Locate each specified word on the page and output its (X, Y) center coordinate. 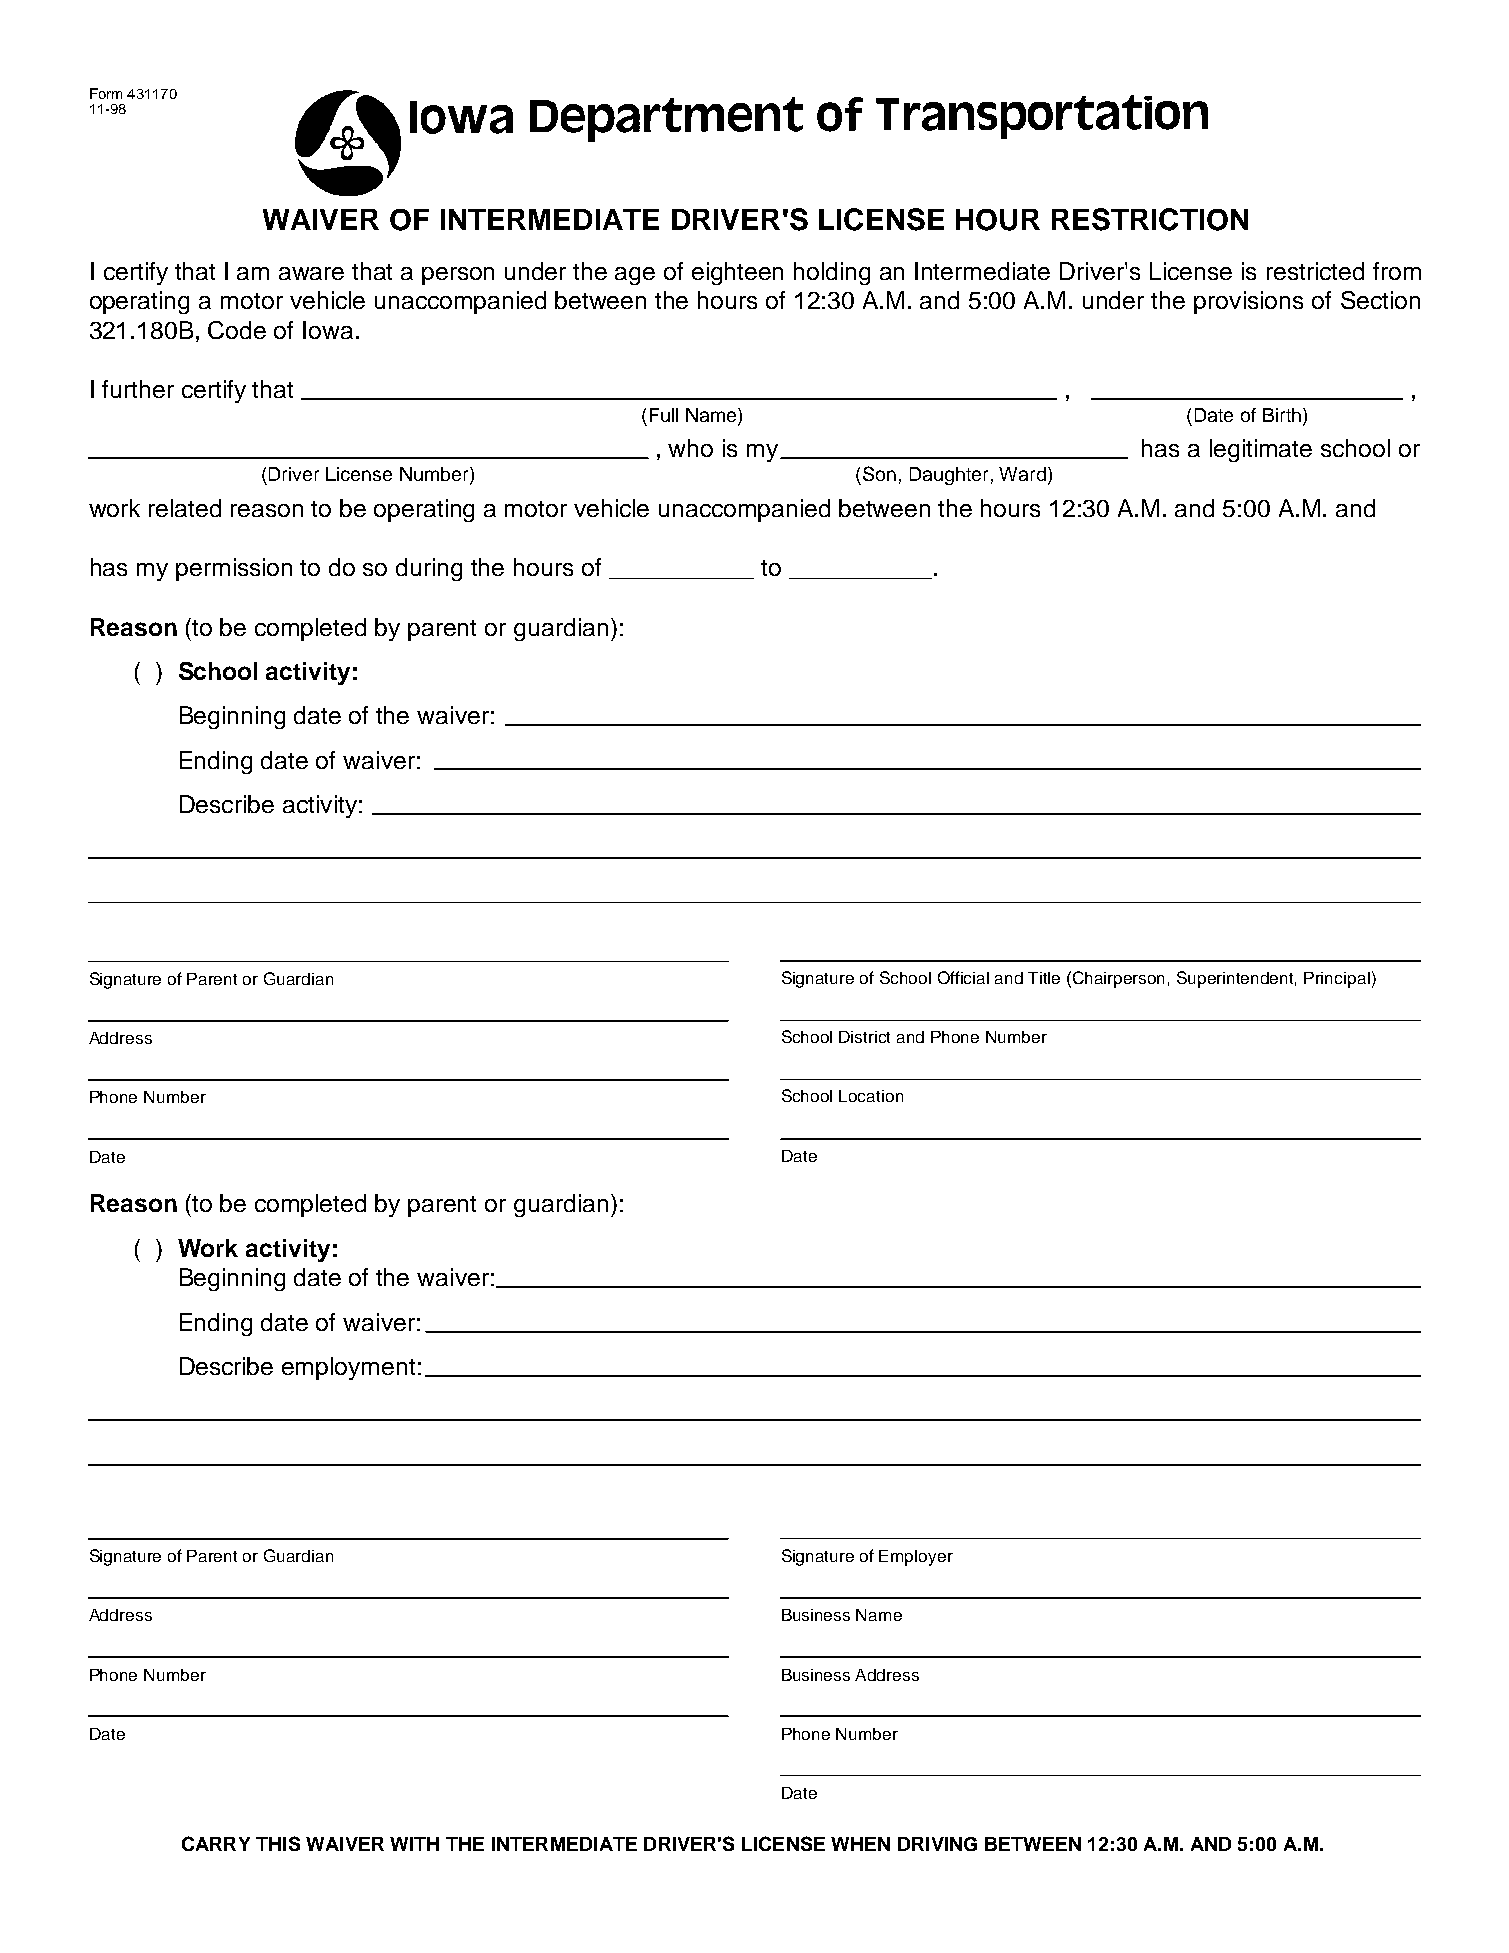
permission (234, 569)
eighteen (737, 273)
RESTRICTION (1150, 219)
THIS (278, 1843)
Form (106, 93)
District (864, 1037)
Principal (1337, 980)
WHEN (860, 1844)
